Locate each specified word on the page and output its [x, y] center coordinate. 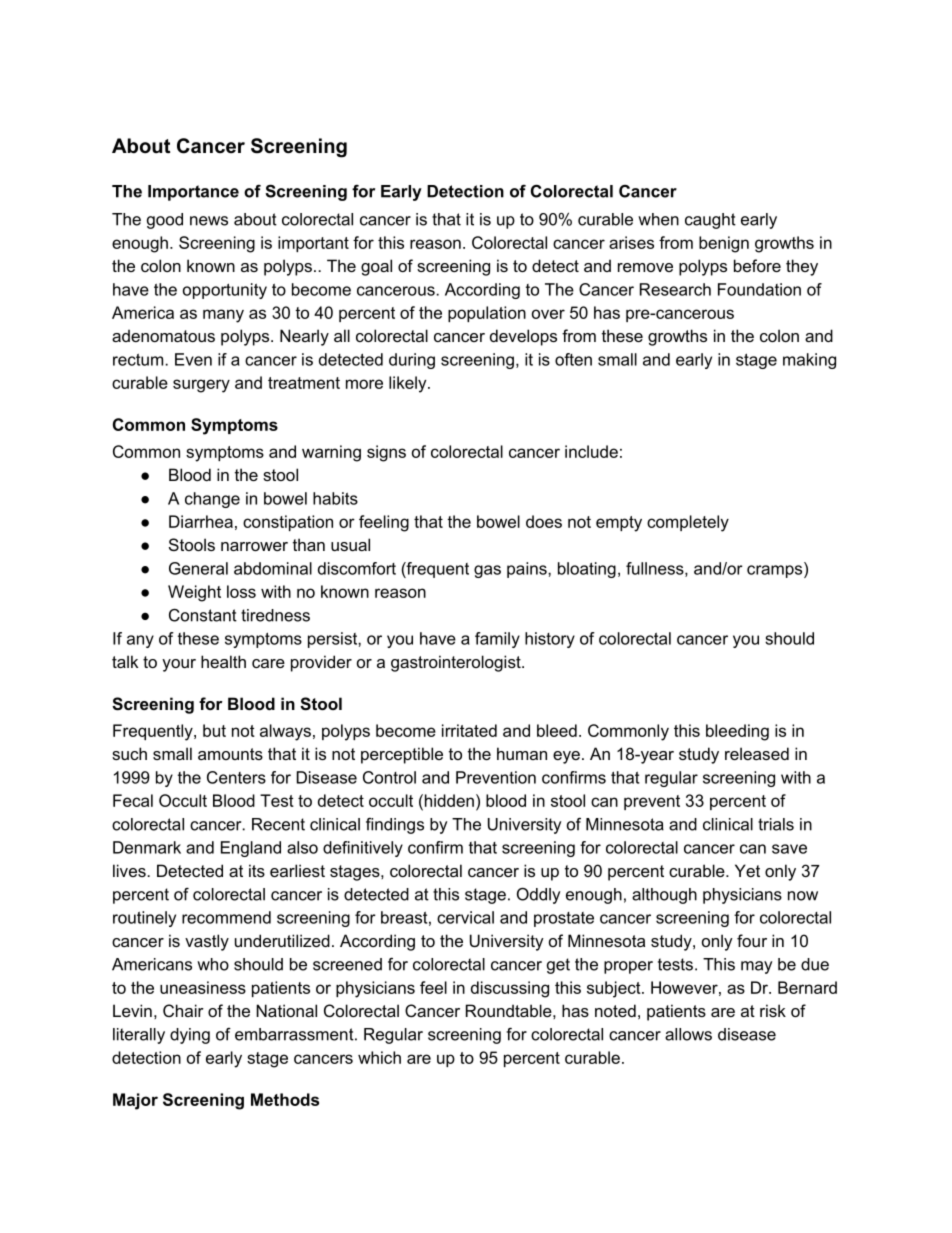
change [212, 500]
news [209, 221]
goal [376, 267]
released [757, 753]
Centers [236, 777]
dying [190, 1036]
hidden [448, 800]
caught [710, 221]
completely [688, 523]
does [544, 521]
